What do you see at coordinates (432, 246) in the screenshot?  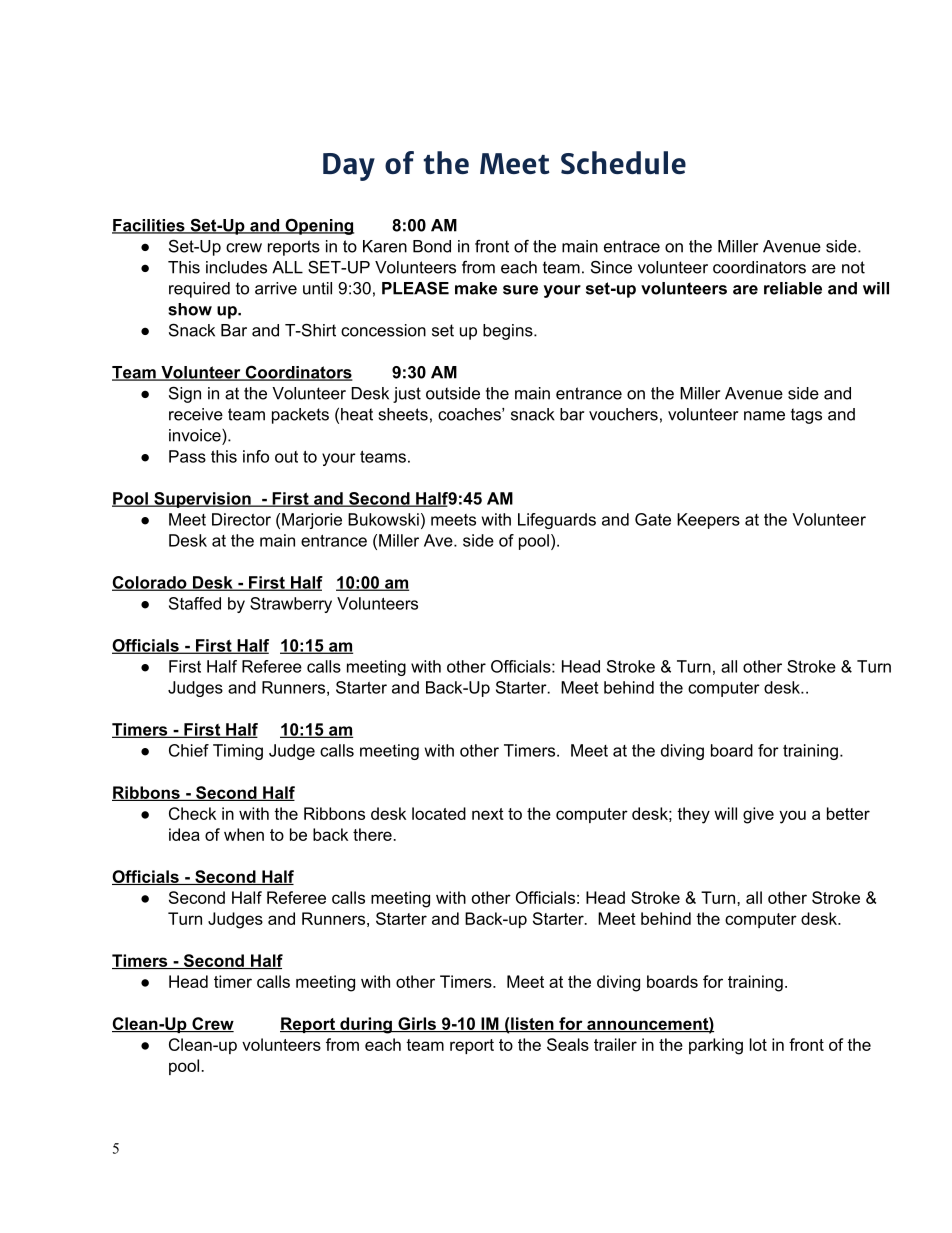 I see `Bond` at bounding box center [432, 246].
